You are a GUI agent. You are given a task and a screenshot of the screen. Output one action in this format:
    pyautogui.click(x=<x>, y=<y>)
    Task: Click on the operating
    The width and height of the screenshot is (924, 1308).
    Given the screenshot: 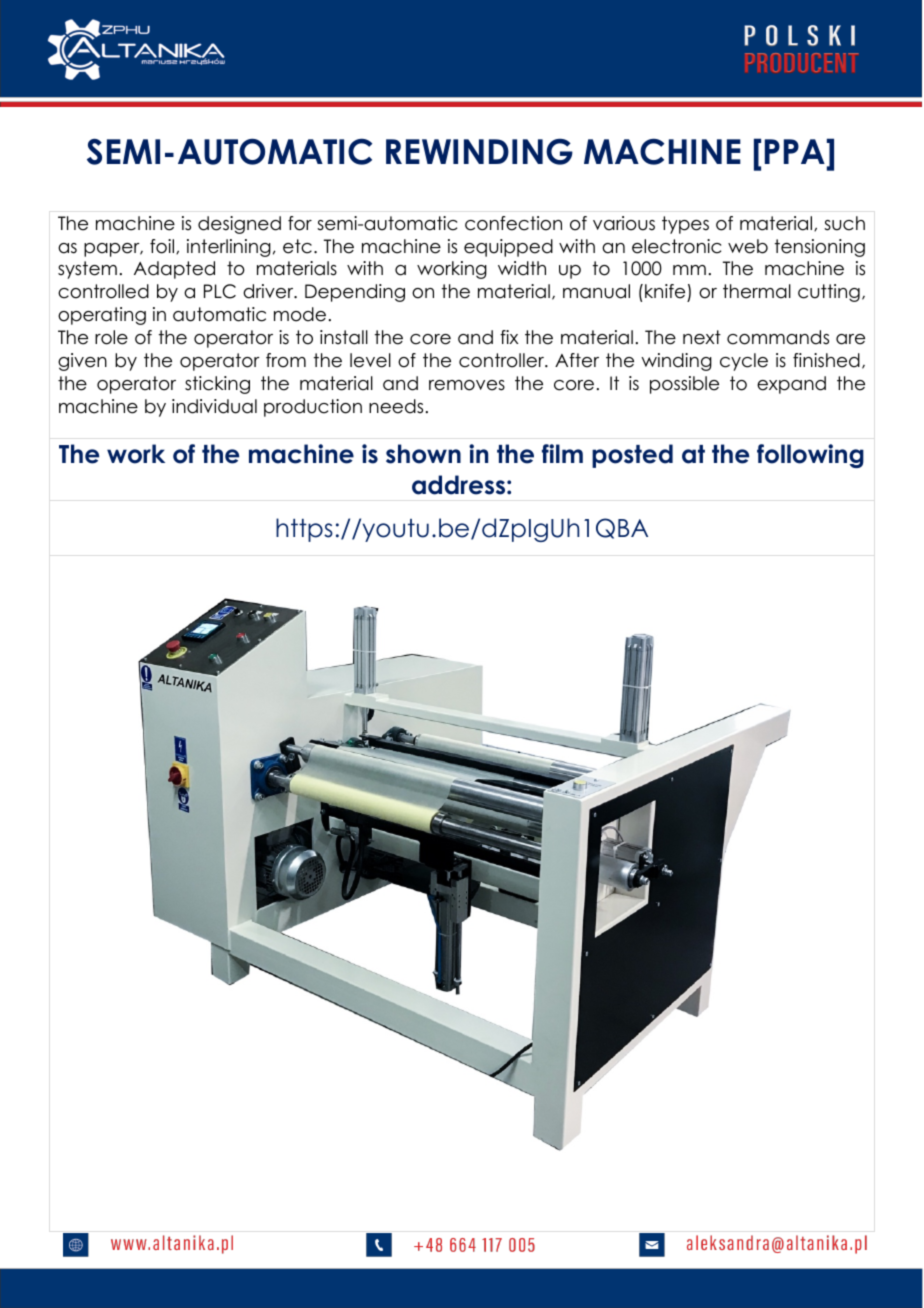 What is the action you would take?
    pyautogui.click(x=102, y=316)
